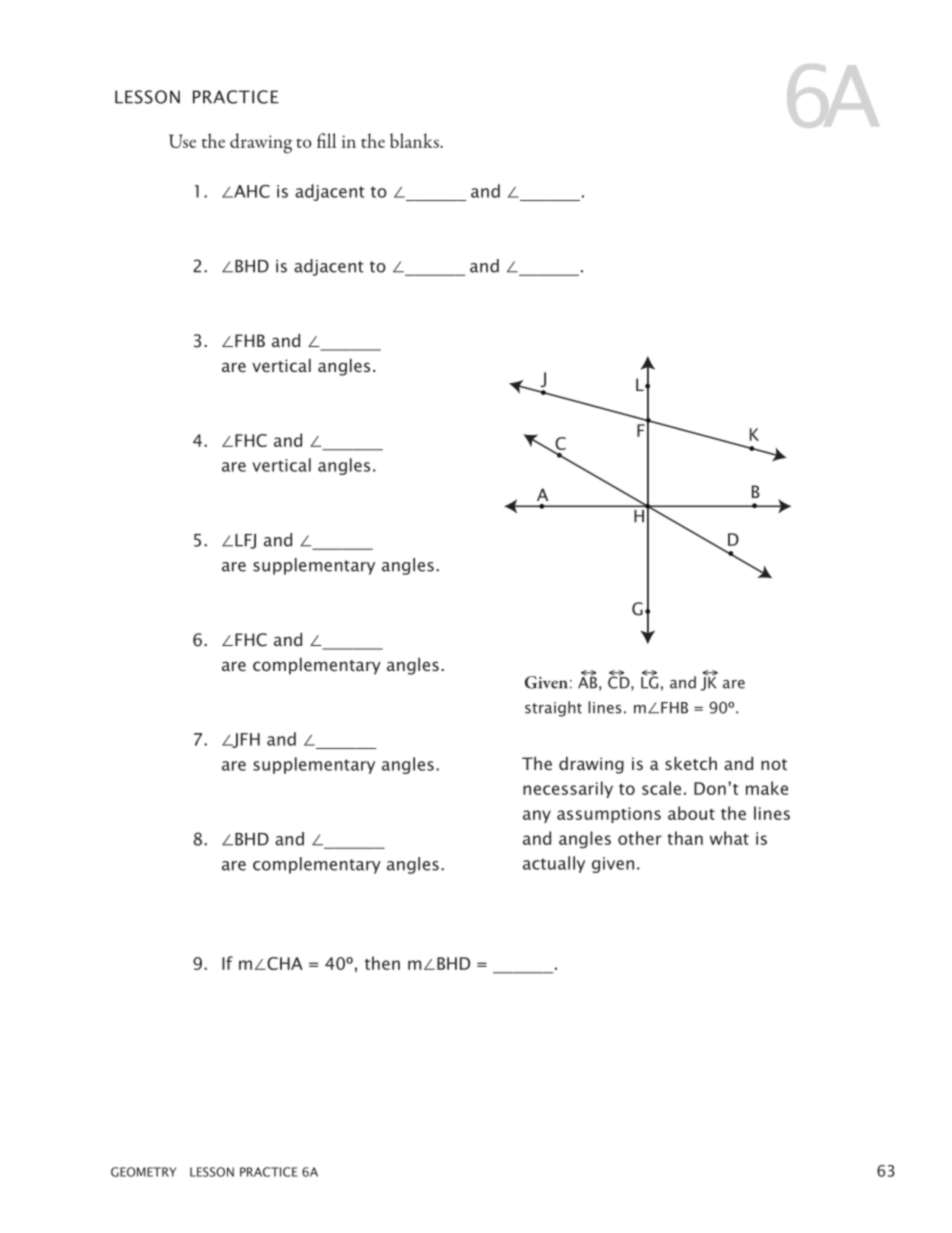 The image size is (952, 1233). I want to click on about, so click(691, 813).
